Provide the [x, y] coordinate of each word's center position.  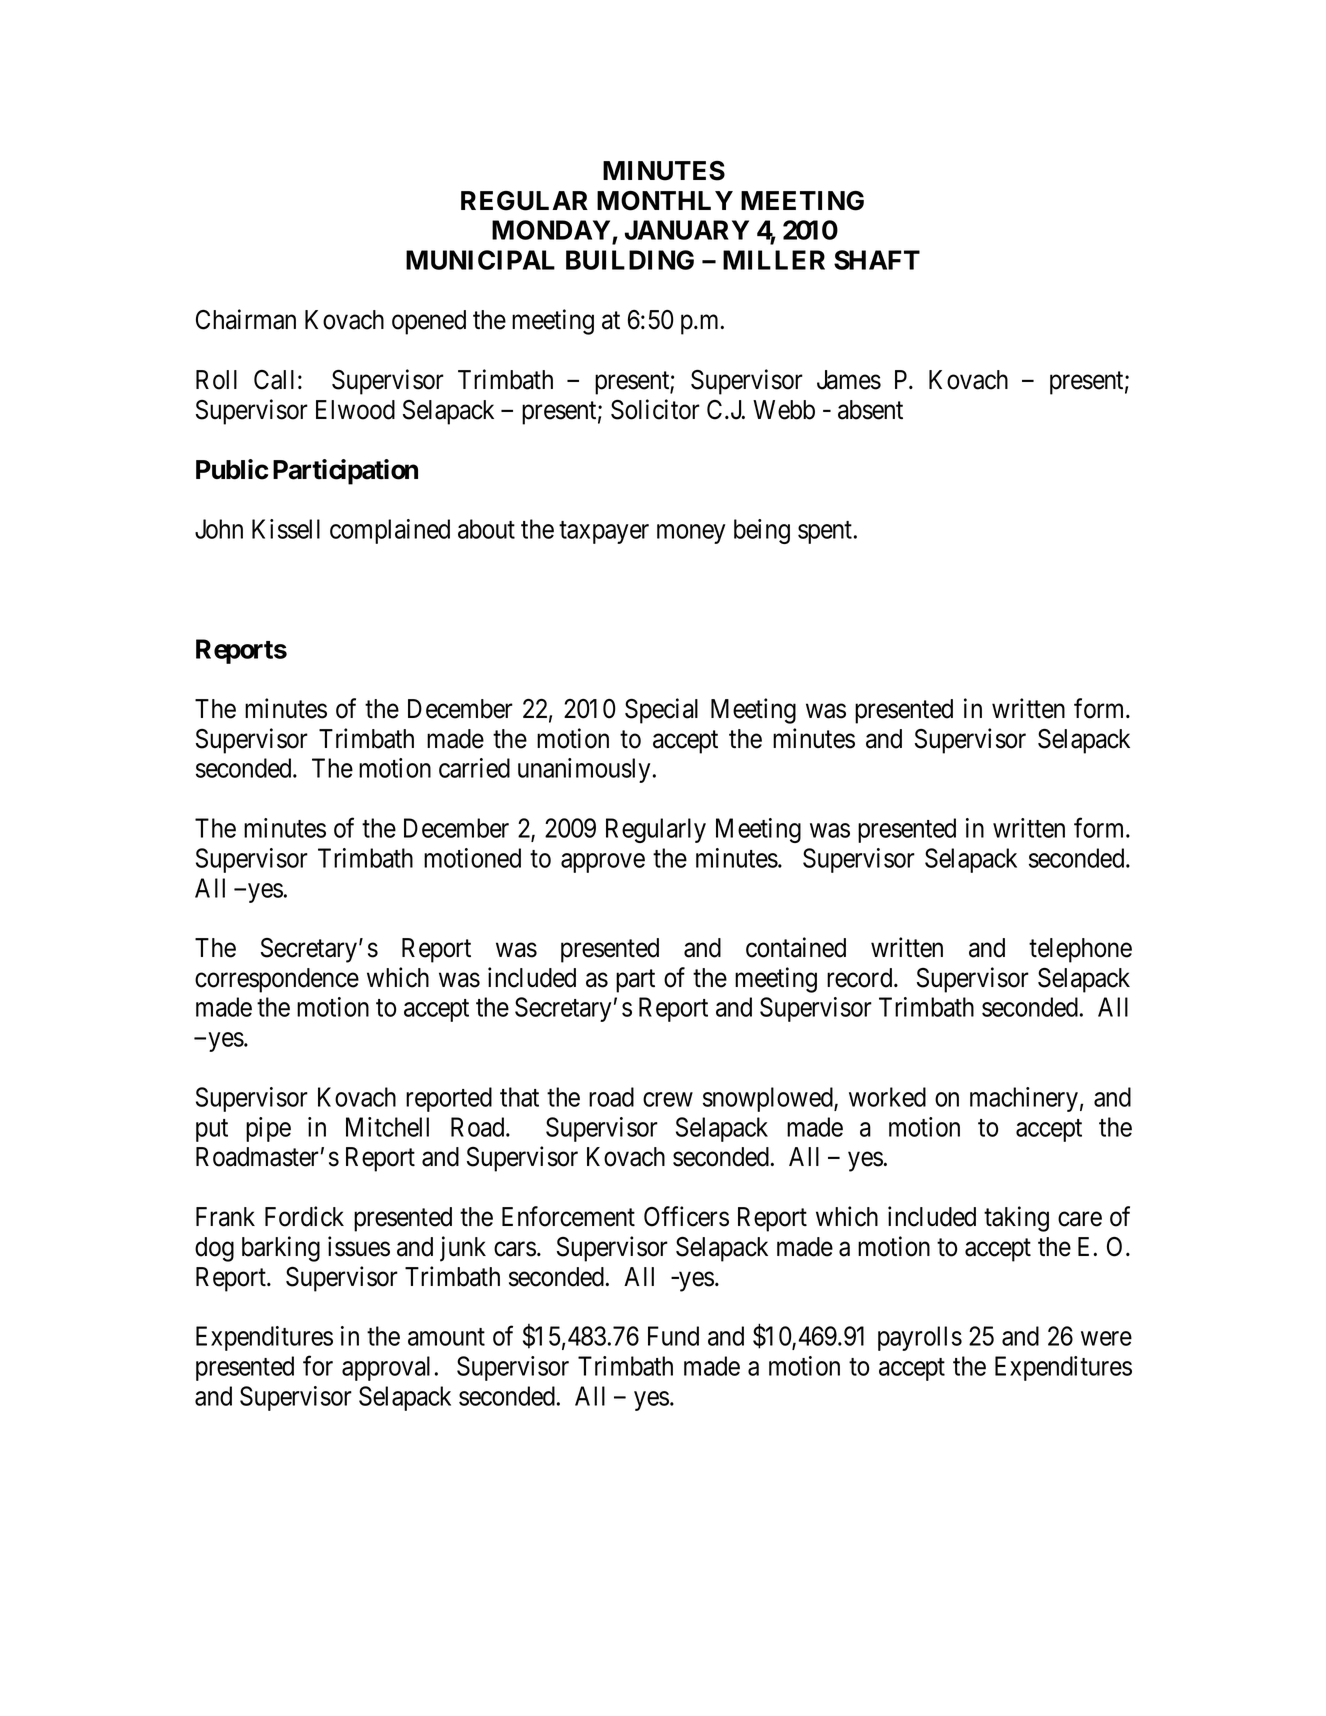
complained [390, 531]
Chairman [246, 319]
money [691, 534]
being [762, 531]
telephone [1080, 950]
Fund [673, 1336]
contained [796, 947]
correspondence [277, 980]
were [1106, 1338]
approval [386, 1368]
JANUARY [687, 230]
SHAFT [877, 260]
